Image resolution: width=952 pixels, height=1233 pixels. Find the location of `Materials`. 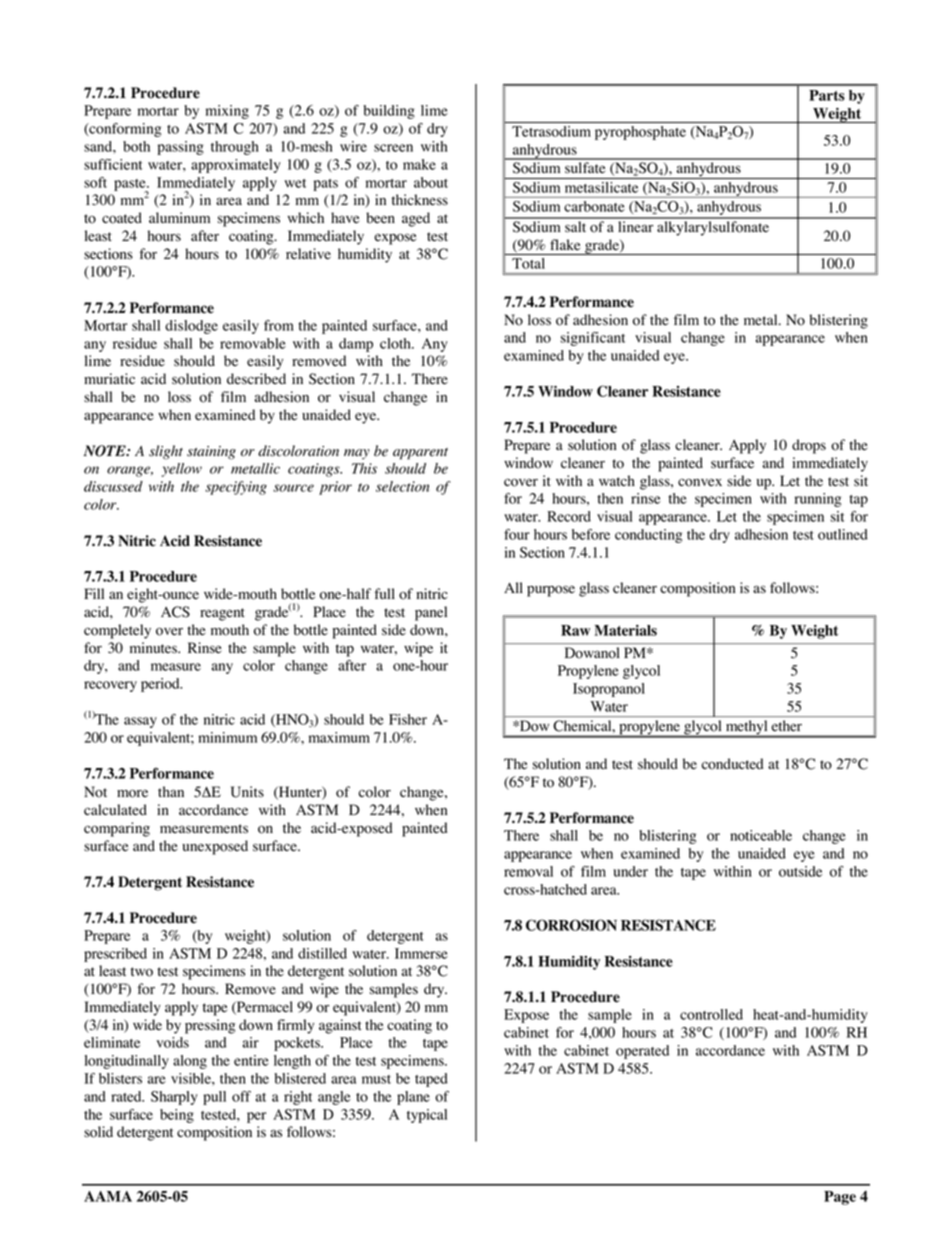

Materials is located at coordinates (625, 630).
